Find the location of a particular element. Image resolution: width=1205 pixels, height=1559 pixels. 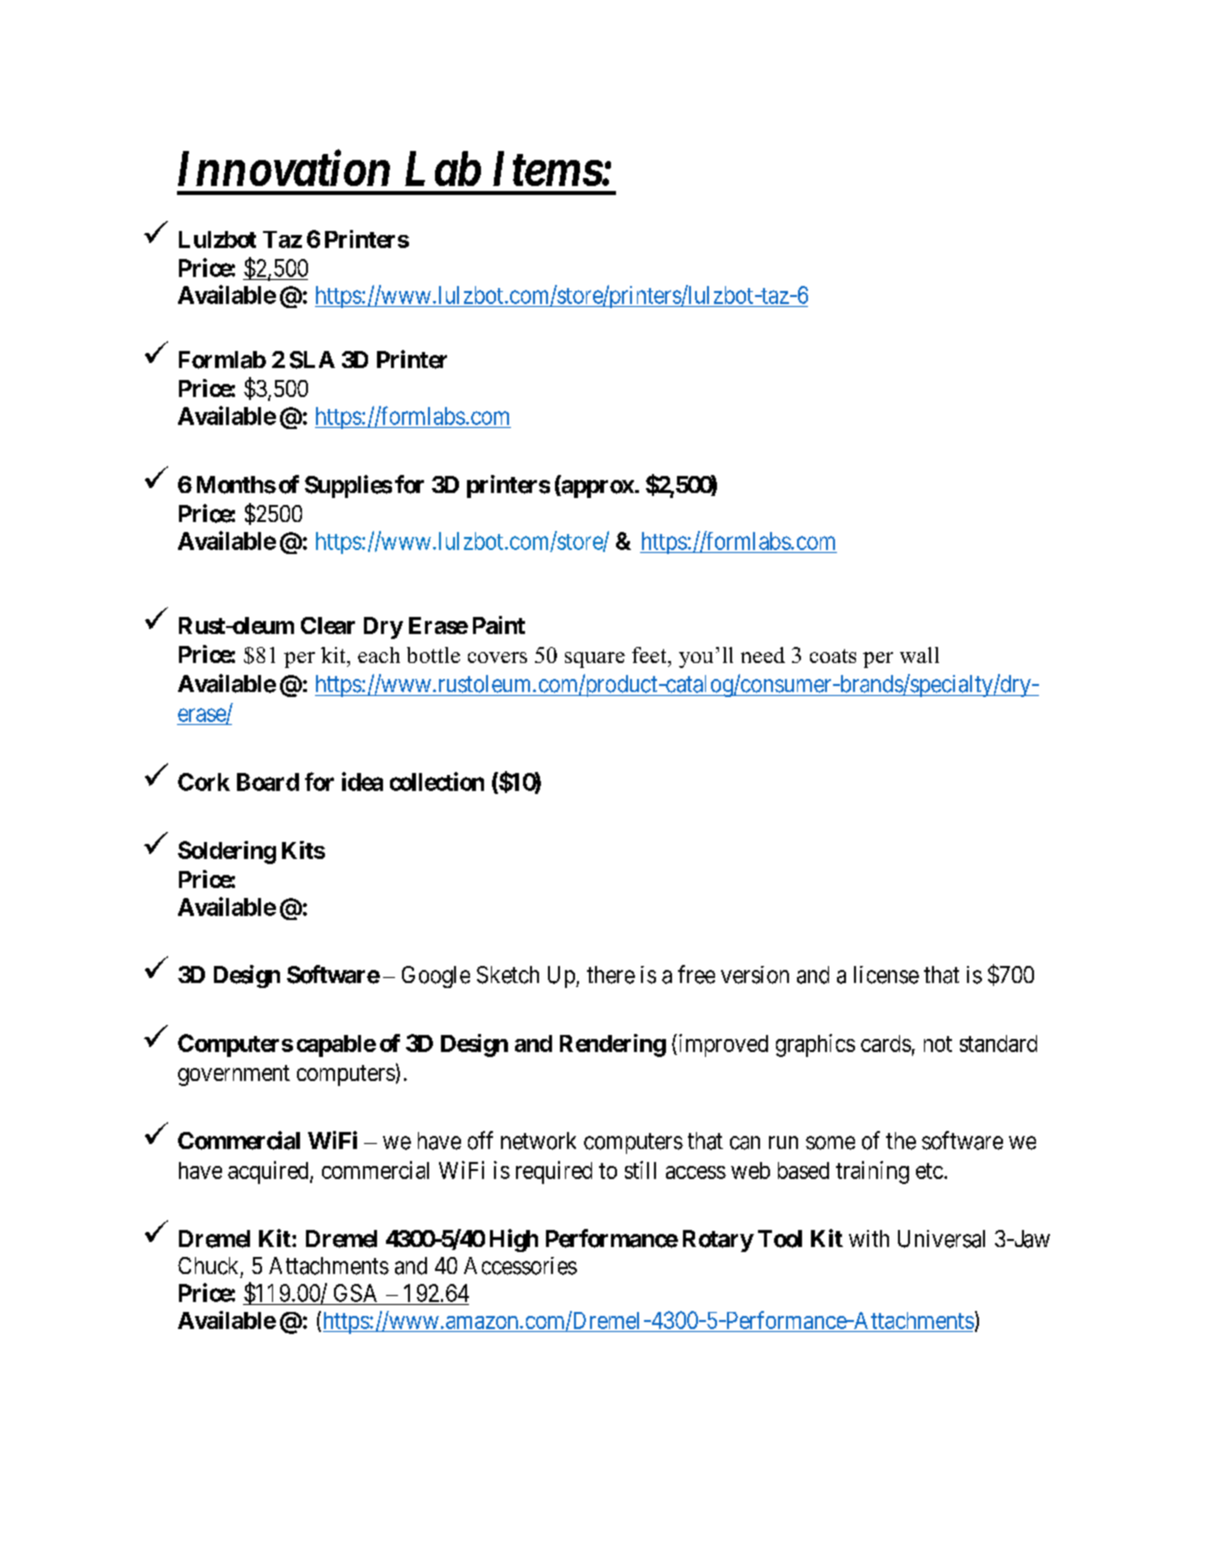

GSA is located at coordinates (355, 1293).
